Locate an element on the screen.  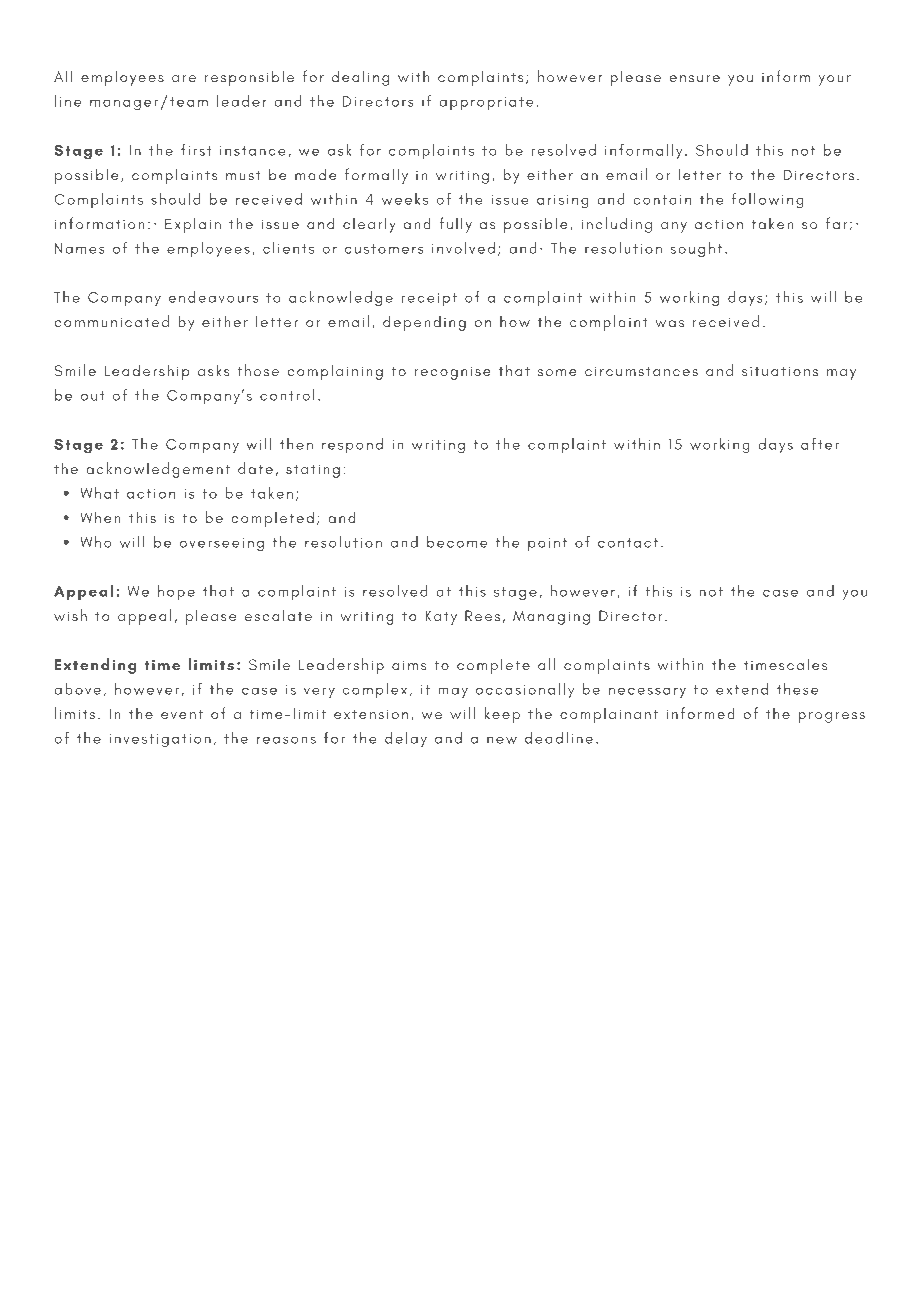
ensure is located at coordinates (695, 78).
